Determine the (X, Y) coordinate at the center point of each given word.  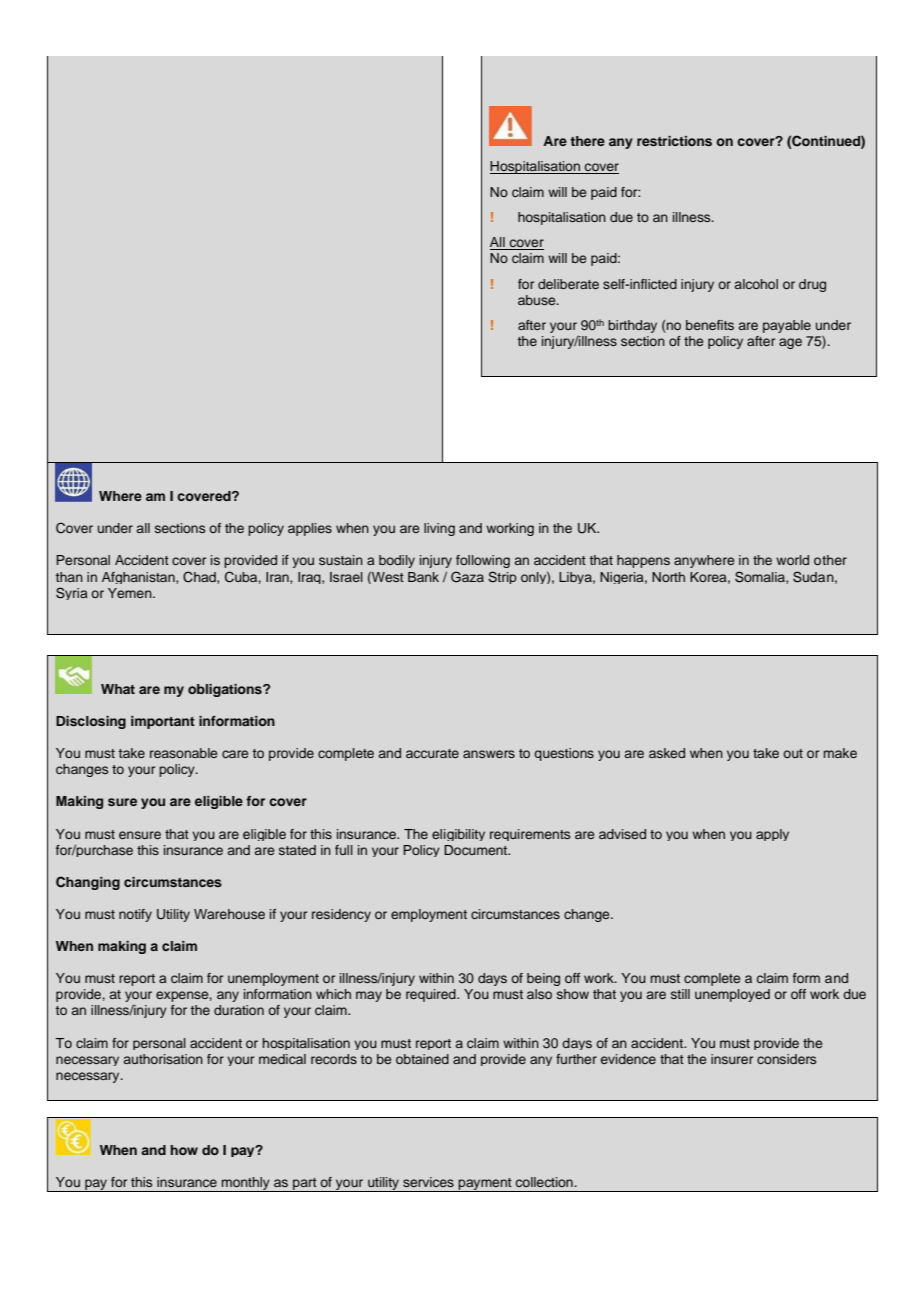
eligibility (458, 835)
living (439, 529)
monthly (246, 1184)
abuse (538, 300)
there (587, 141)
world (792, 560)
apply (772, 835)
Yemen (131, 593)
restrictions (674, 141)
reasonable (183, 753)
